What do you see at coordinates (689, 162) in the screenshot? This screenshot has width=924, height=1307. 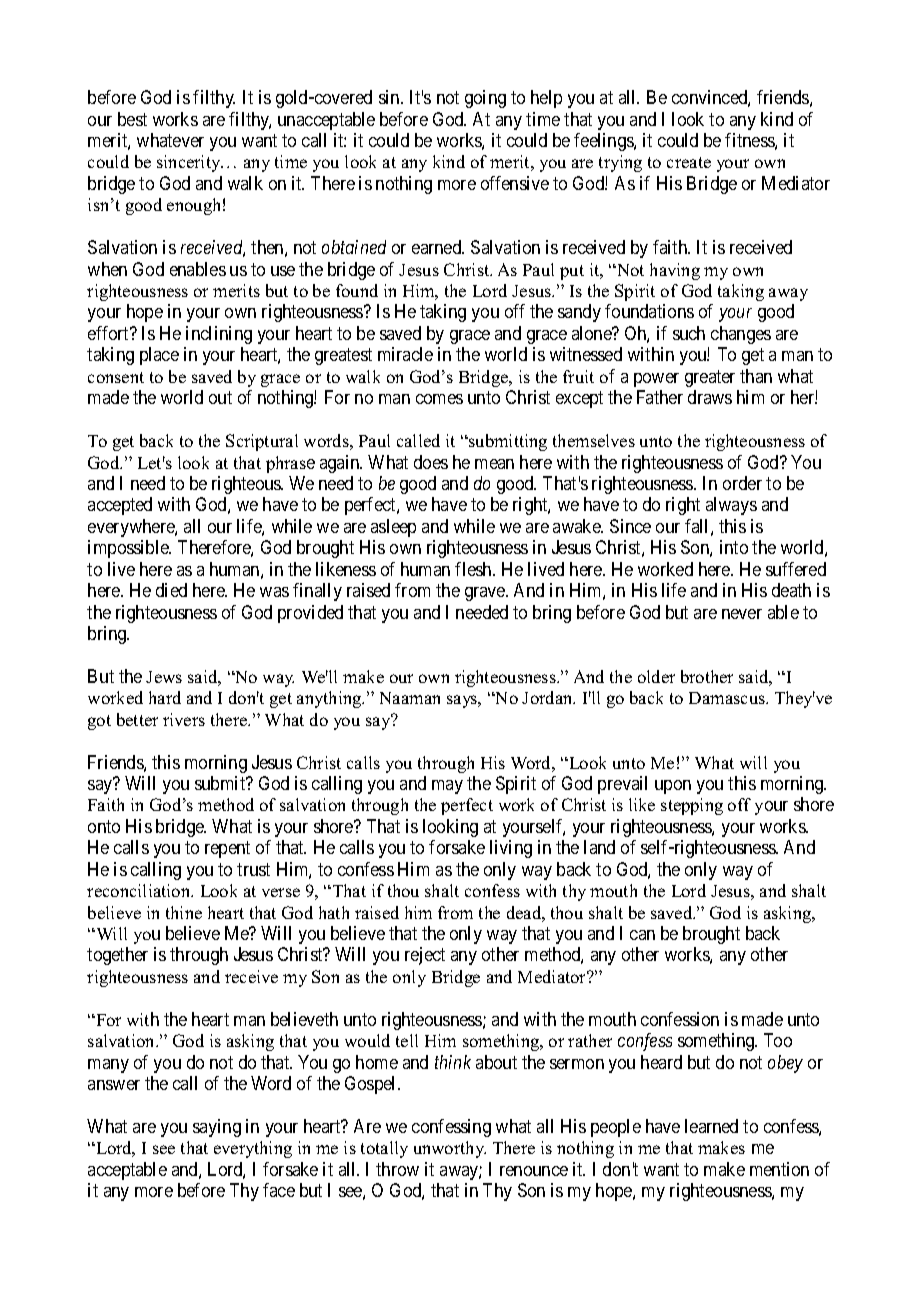 I see `create` at bounding box center [689, 162].
